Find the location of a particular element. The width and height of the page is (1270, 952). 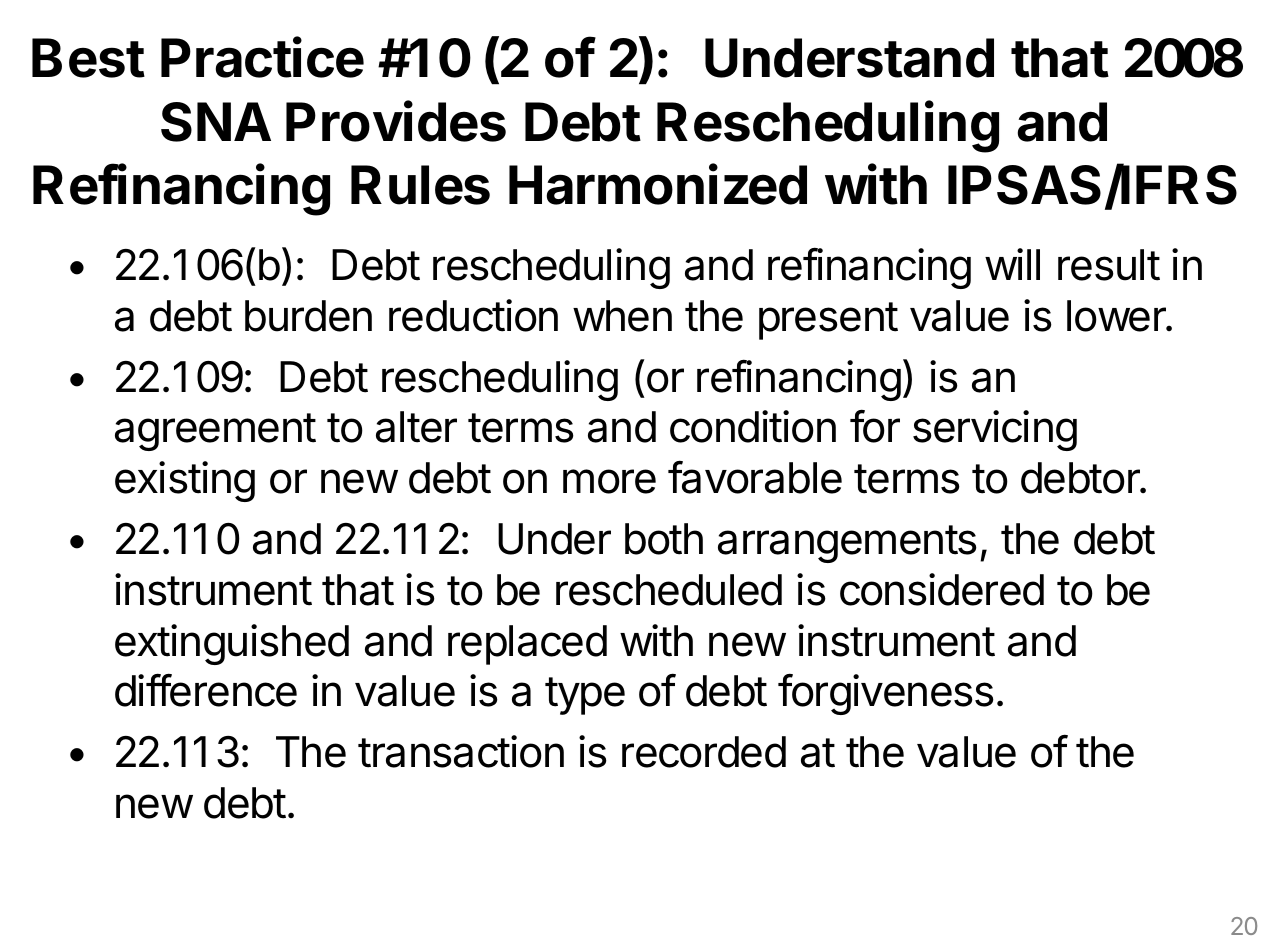

will is located at coordinates (1012, 264).
